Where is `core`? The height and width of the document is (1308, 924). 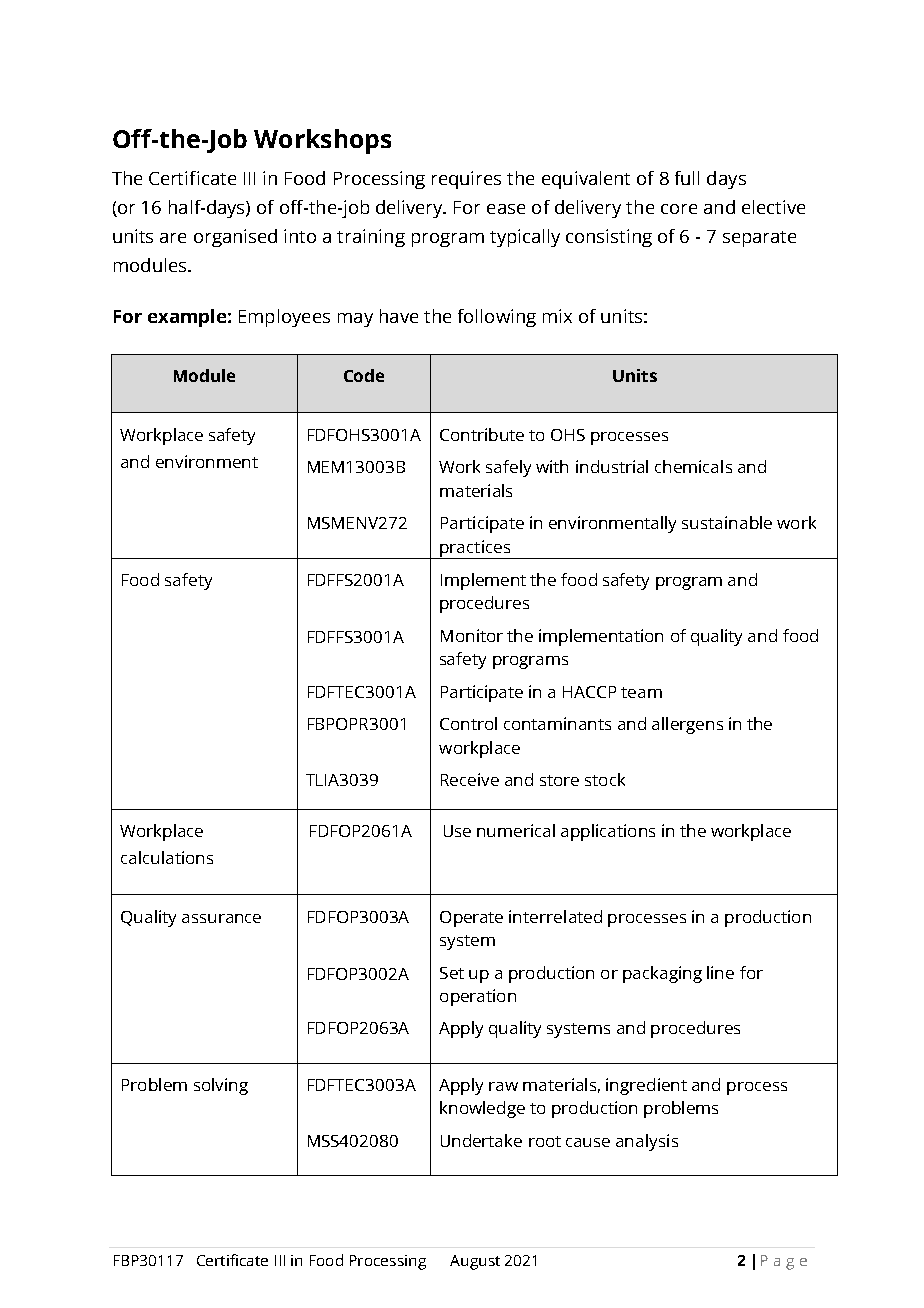
core is located at coordinates (679, 209).
